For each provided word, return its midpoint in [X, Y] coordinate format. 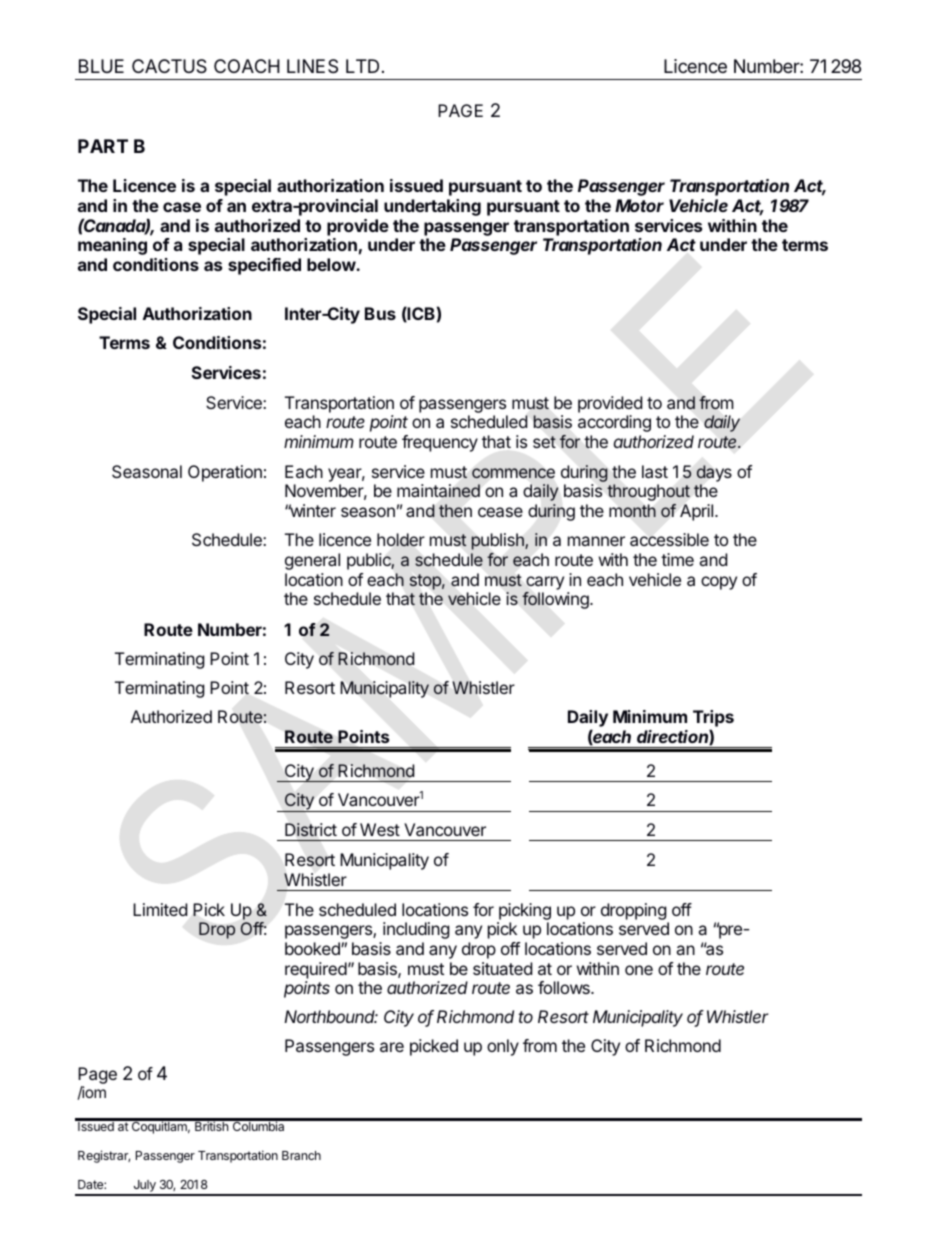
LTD [362, 66]
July [144, 1187]
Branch [301, 1155]
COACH [247, 66]
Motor [639, 205]
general [312, 561]
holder [401, 540]
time [677, 559]
